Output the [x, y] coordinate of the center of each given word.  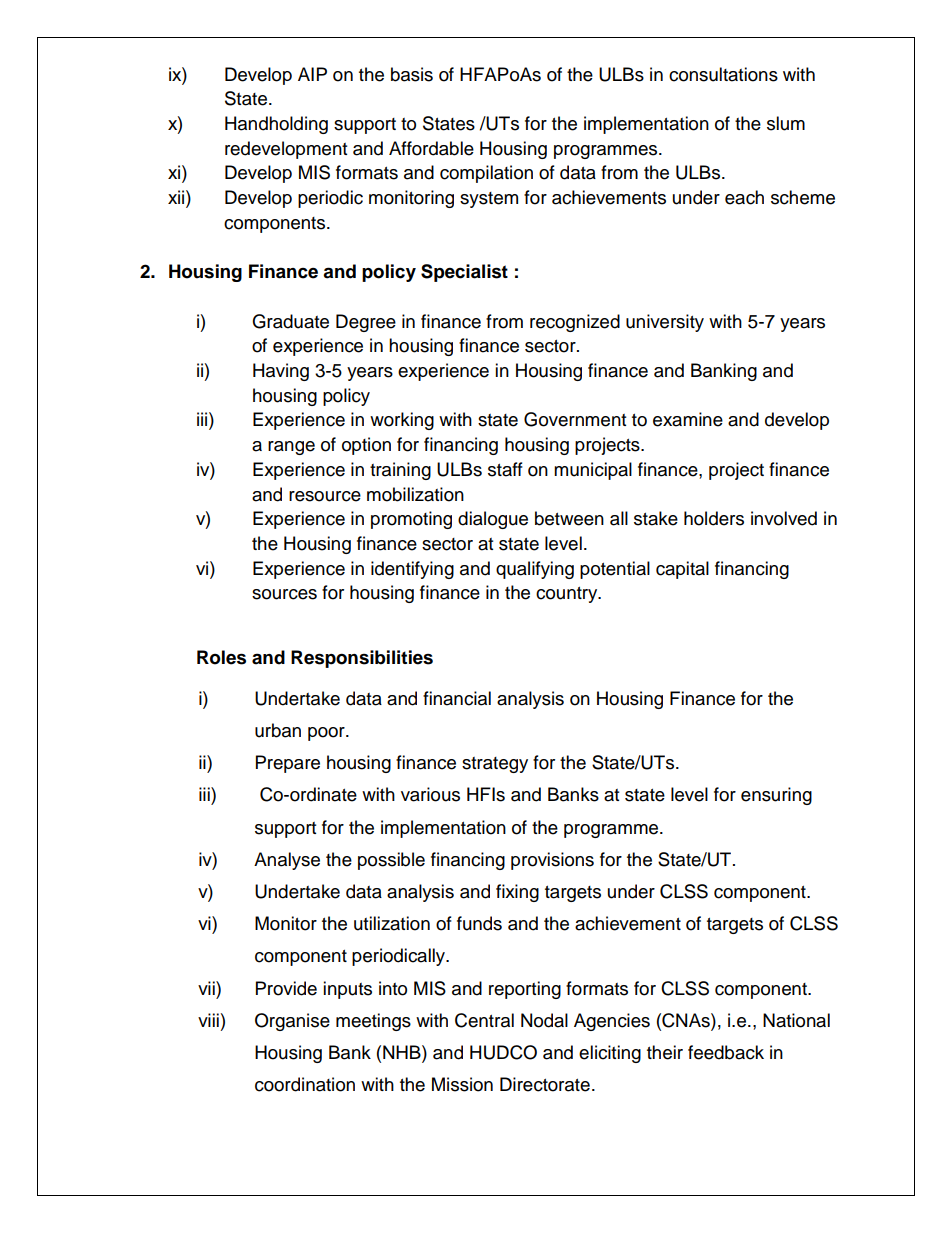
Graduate [290, 321]
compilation [486, 174]
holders [714, 518]
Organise [292, 1022]
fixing [517, 893]
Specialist [464, 273]
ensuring [776, 796]
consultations [723, 74]
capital [682, 570]
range [291, 448]
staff [505, 469]
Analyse [287, 861]
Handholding [276, 125]
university [665, 323]
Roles [221, 657]
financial [457, 698]
